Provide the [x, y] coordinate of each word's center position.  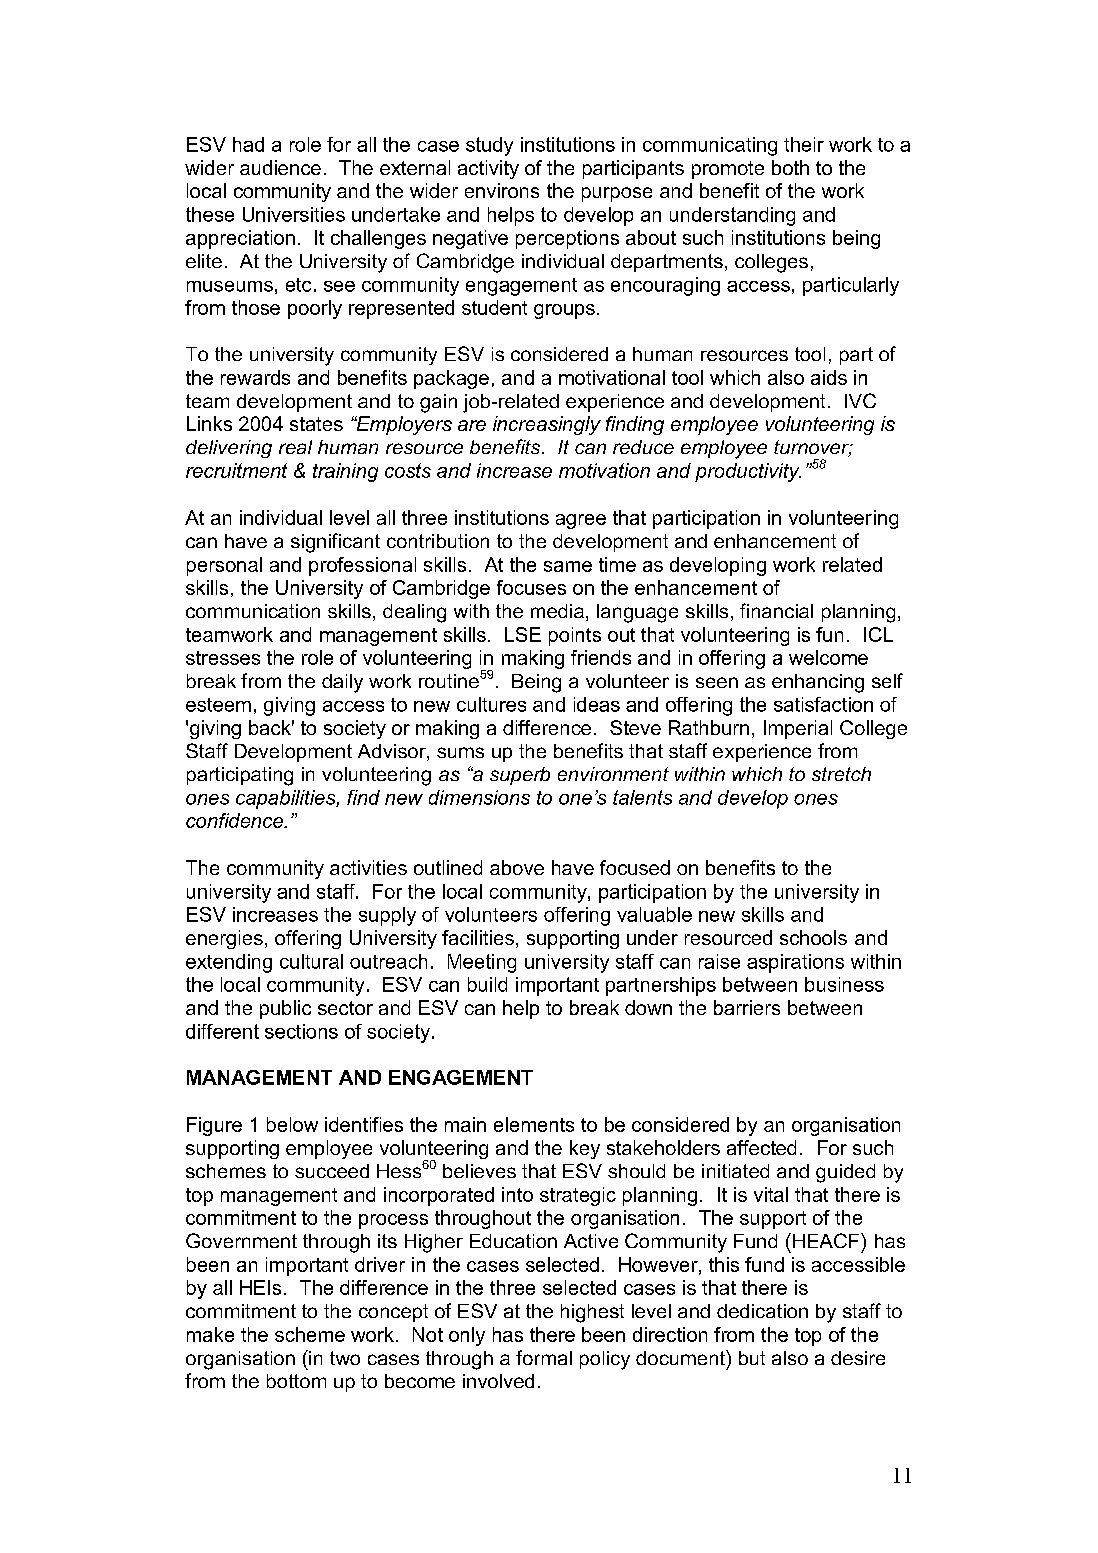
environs [502, 190]
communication [253, 611]
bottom [296, 1381]
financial [776, 610]
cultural [311, 961]
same [568, 566]
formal [544, 1357]
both [790, 167]
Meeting [482, 963]
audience [280, 167]
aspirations [795, 963]
